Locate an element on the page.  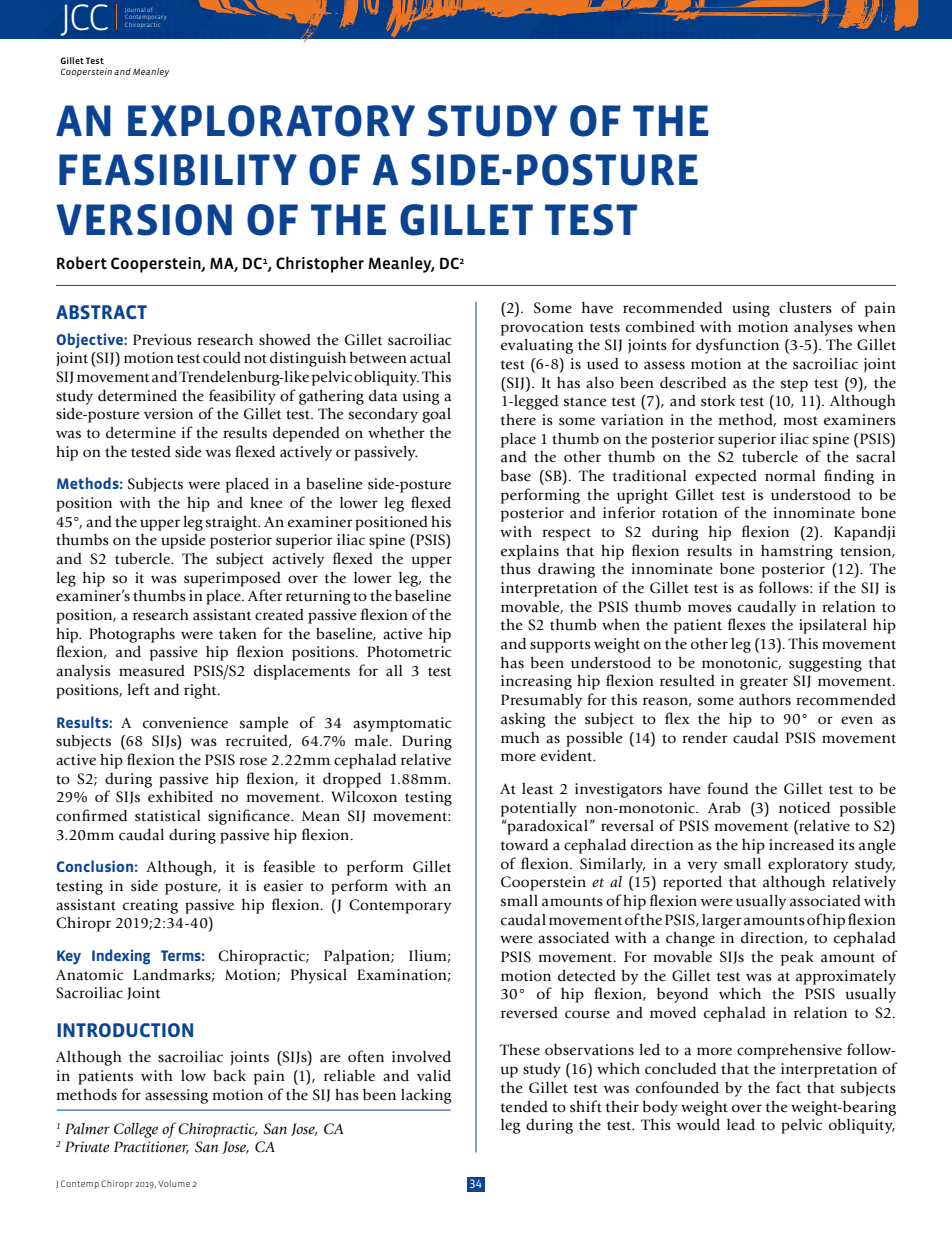
lead is located at coordinates (741, 1125).
